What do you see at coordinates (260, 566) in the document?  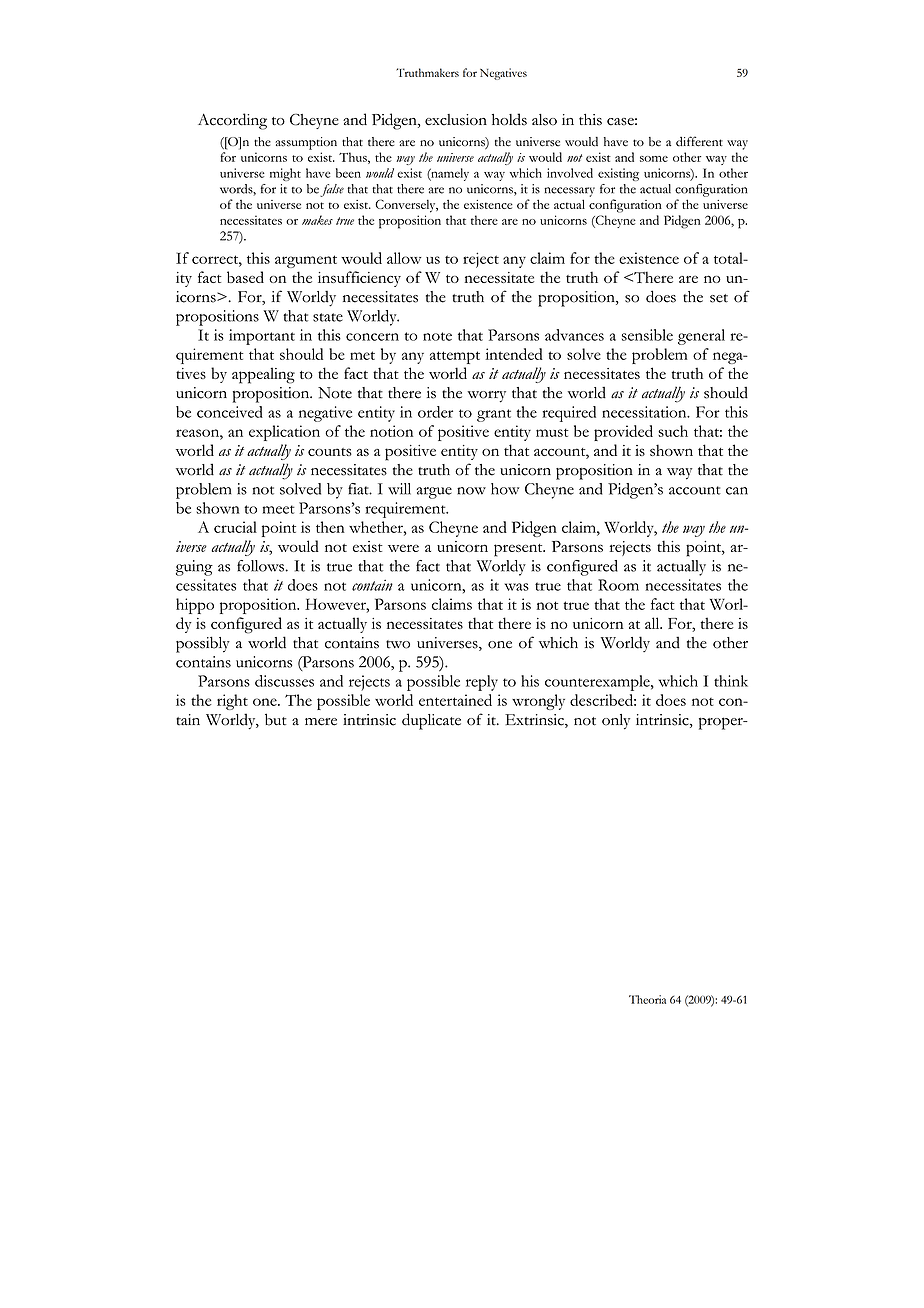 I see `follows` at bounding box center [260, 566].
